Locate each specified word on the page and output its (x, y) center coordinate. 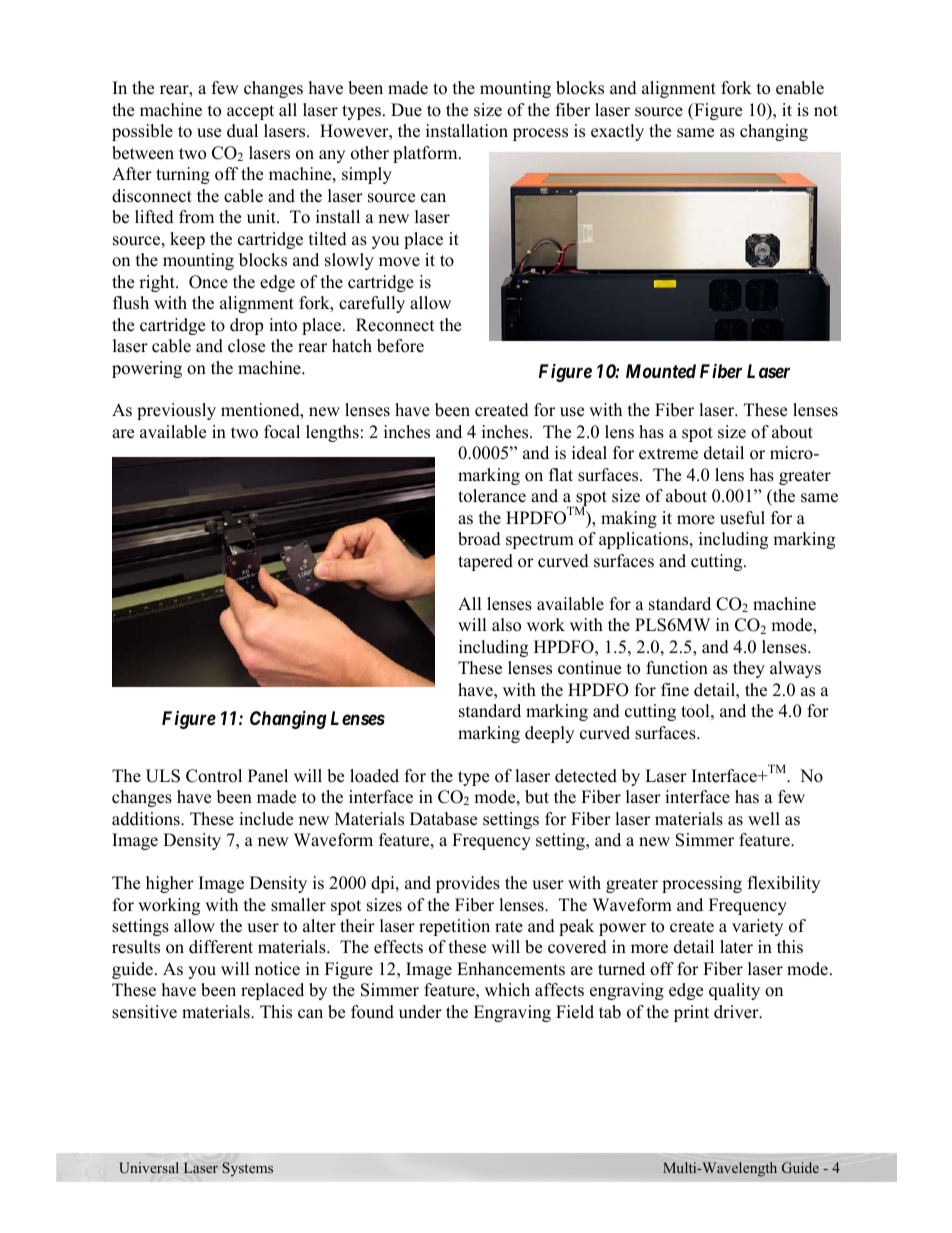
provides (468, 884)
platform (426, 154)
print (691, 1013)
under (420, 1012)
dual (242, 131)
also (506, 625)
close (246, 346)
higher (170, 884)
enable (800, 88)
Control (214, 776)
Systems (247, 1169)
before (400, 346)
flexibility (784, 884)
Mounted (661, 371)
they (749, 669)
